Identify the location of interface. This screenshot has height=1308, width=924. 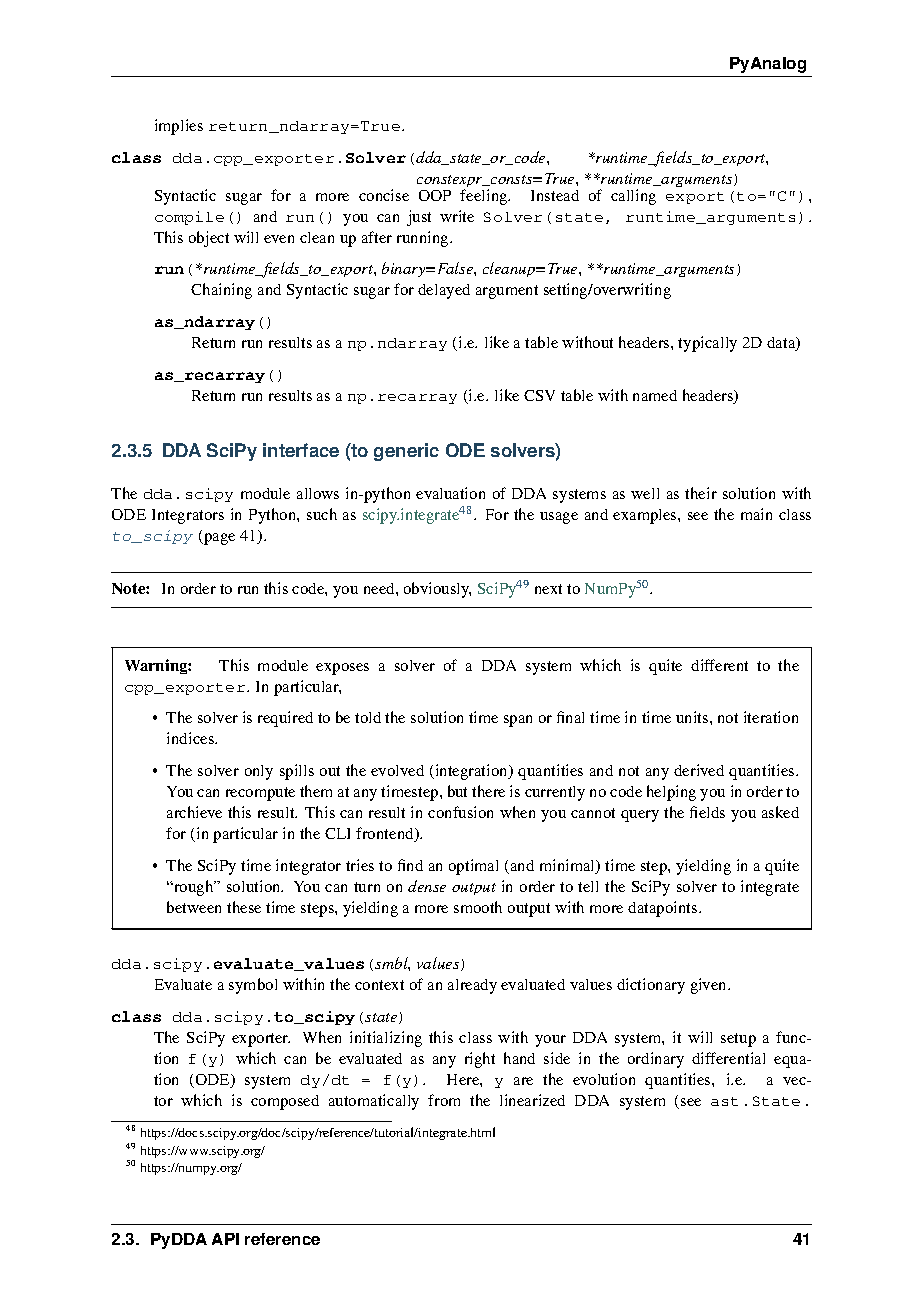
(301, 450).
